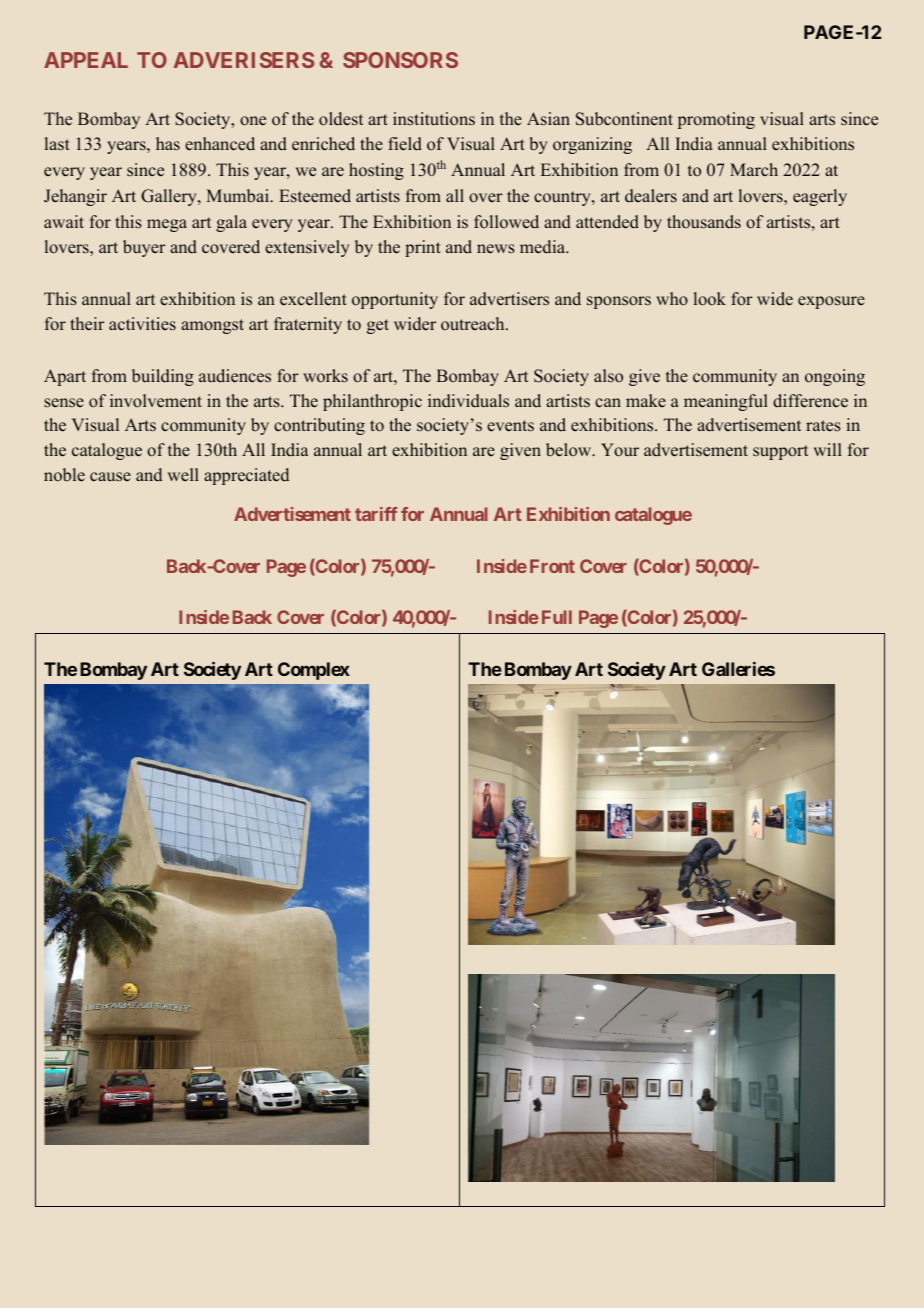 The width and height of the screenshot is (924, 1308). Describe the element at coordinates (716, 120) in the screenshot. I see `promoting` at that location.
